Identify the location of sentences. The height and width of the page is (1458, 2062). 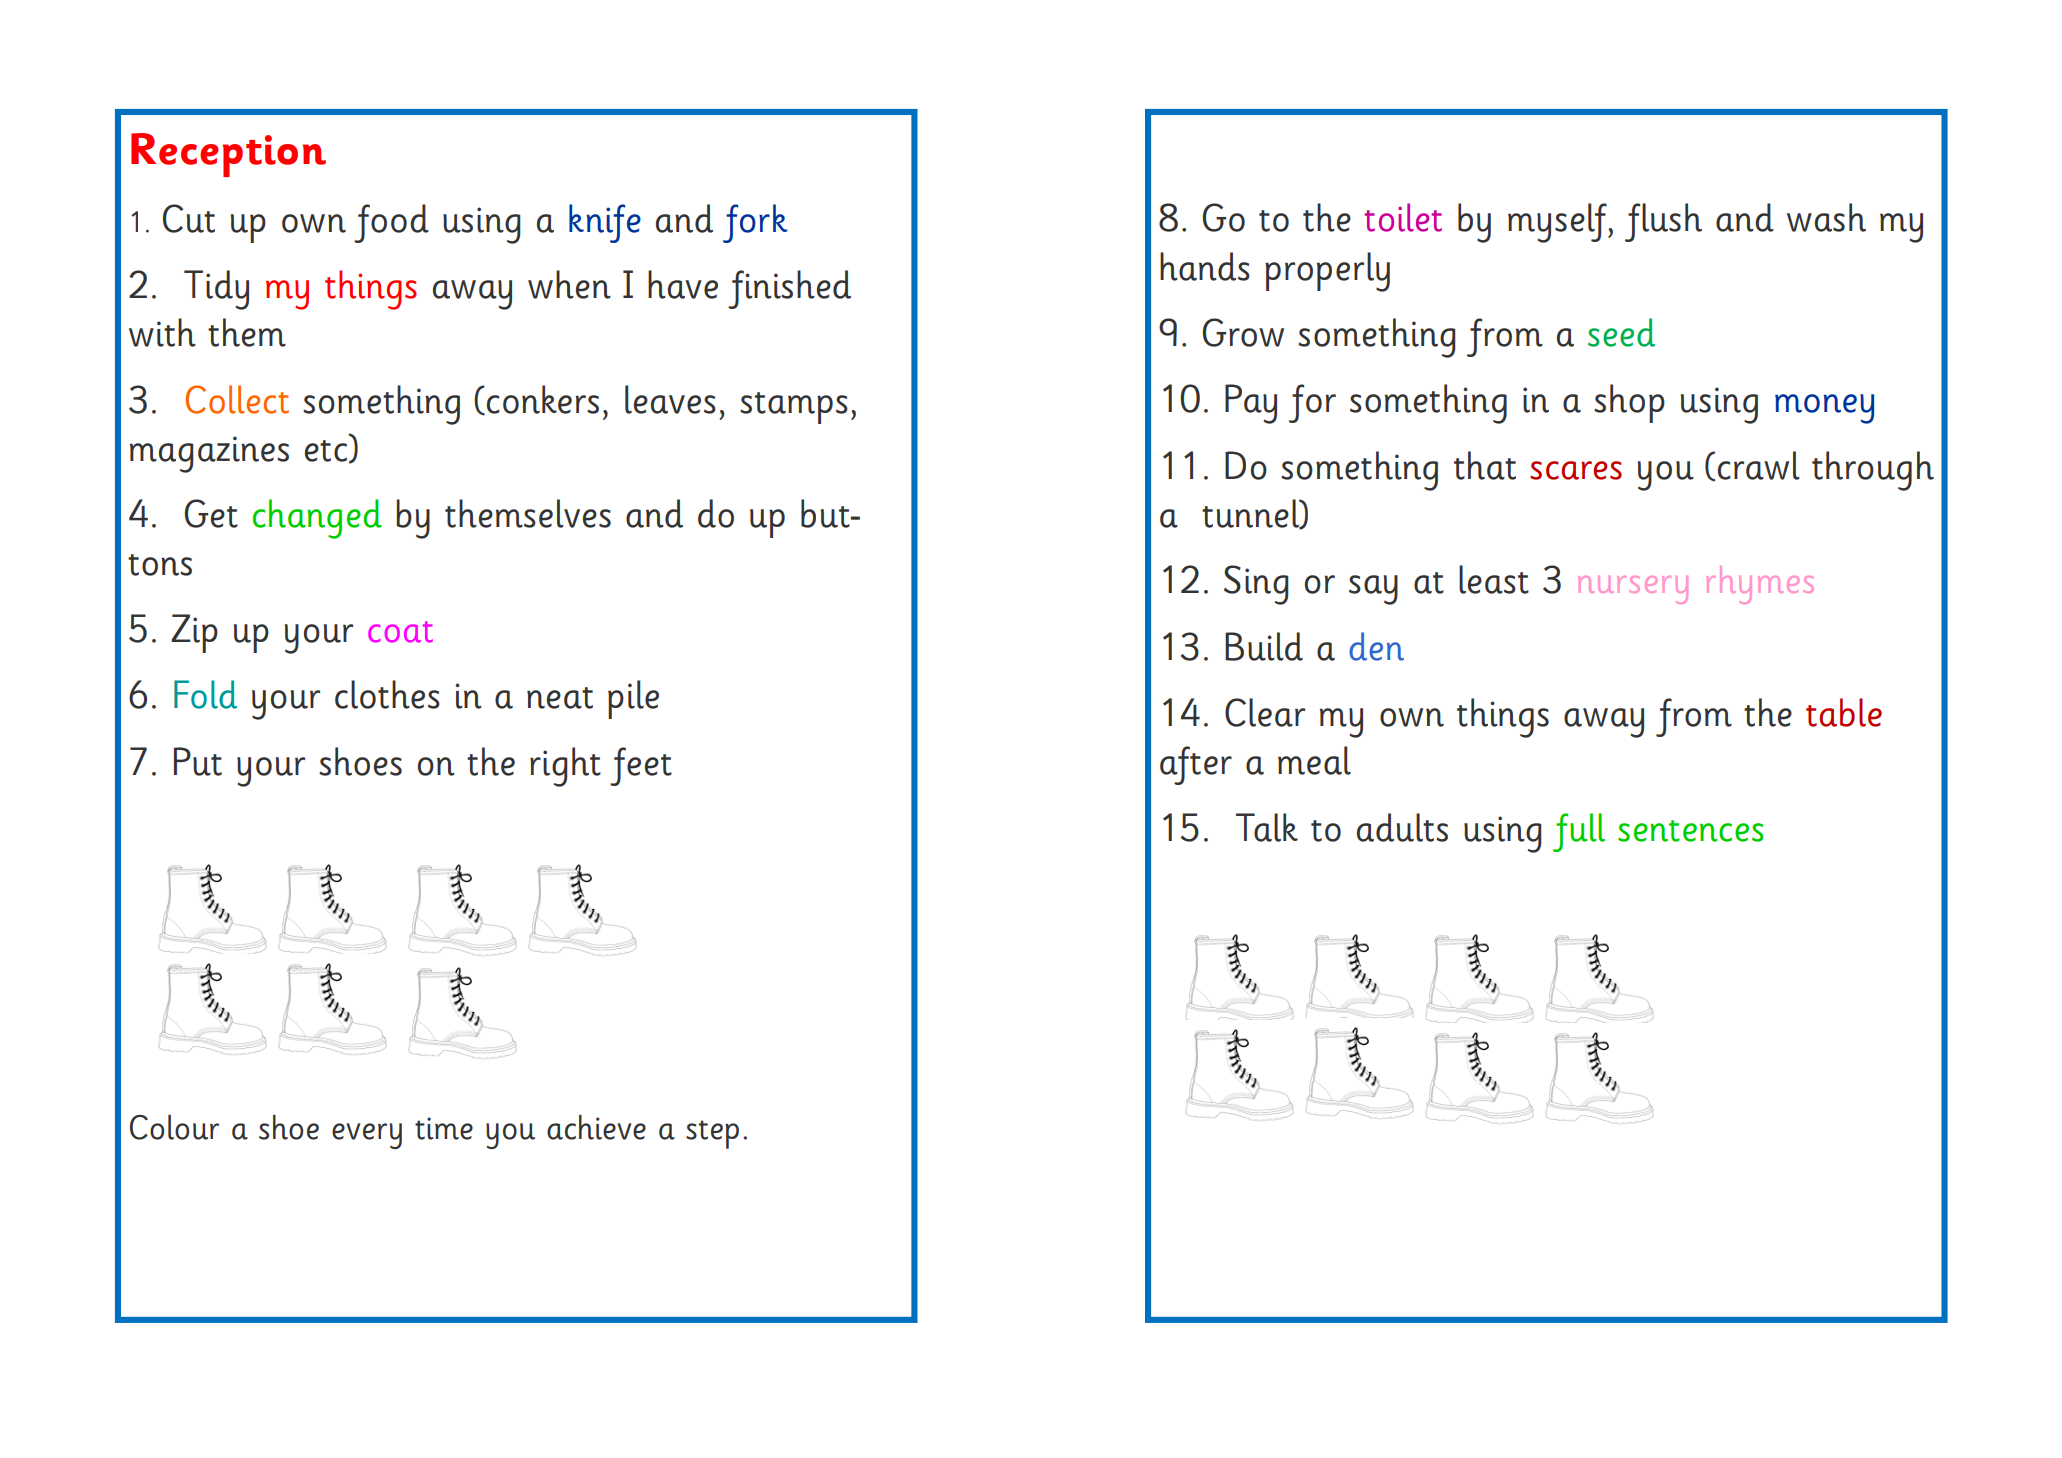
(1691, 831).
